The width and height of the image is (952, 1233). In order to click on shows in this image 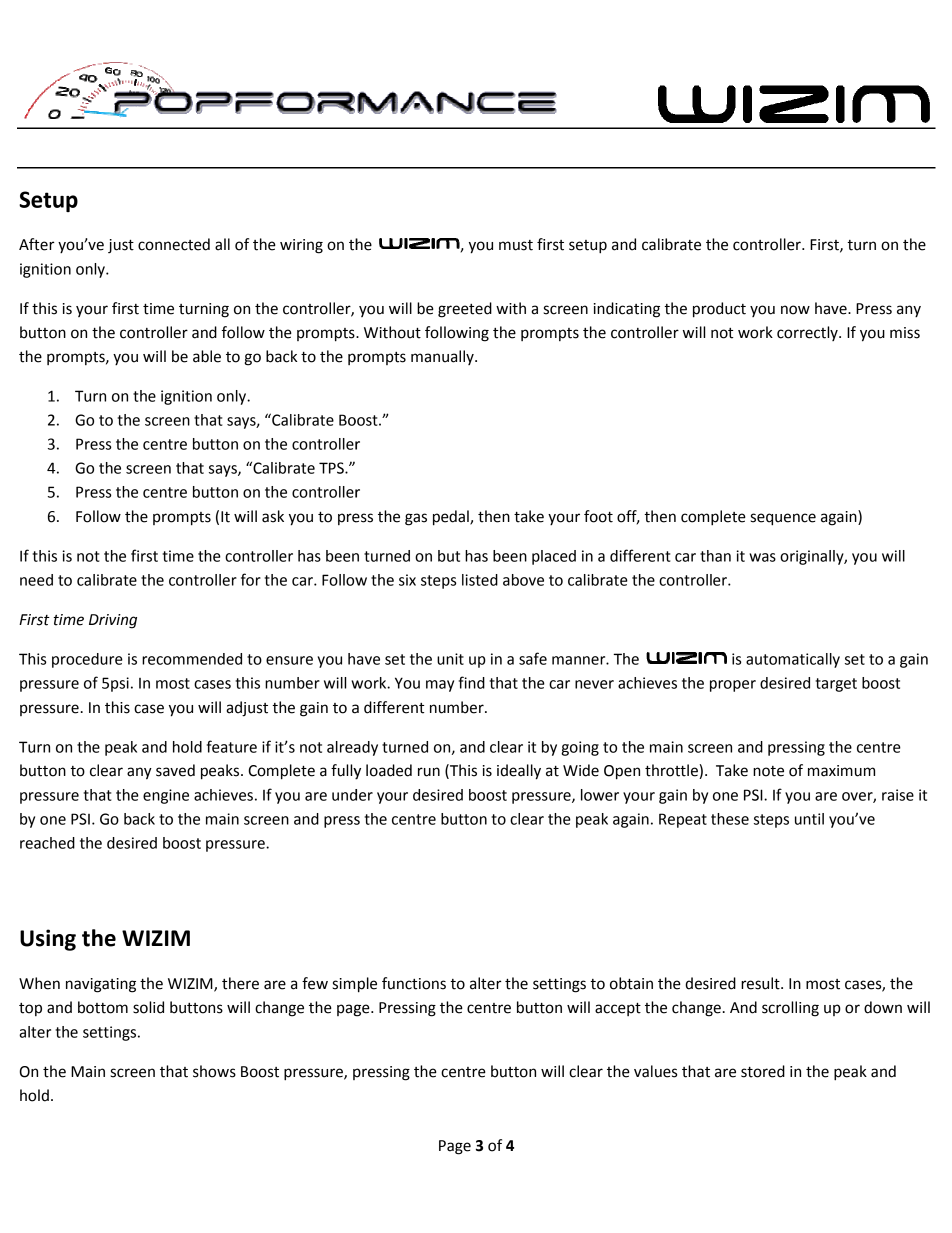, I will do `click(214, 1071)`.
